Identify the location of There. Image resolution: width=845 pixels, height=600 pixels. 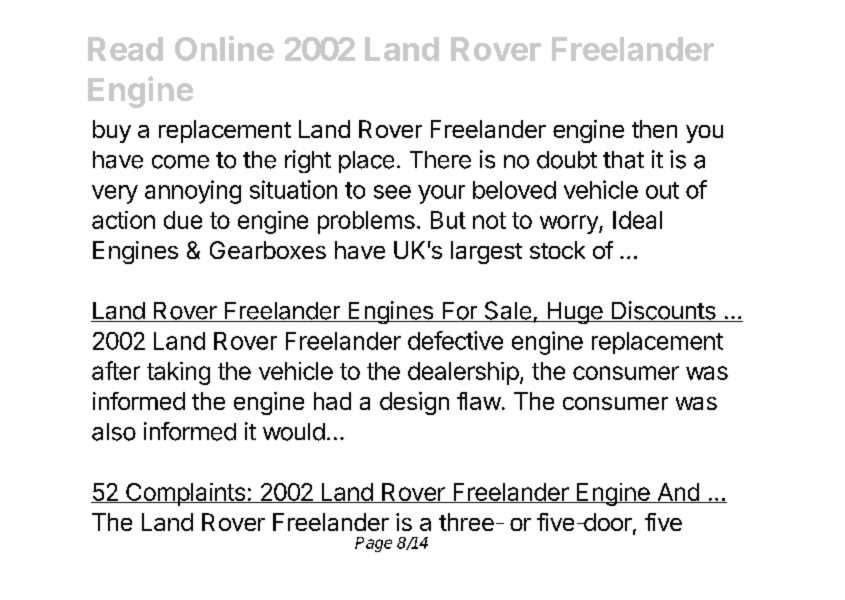
(440, 160).
